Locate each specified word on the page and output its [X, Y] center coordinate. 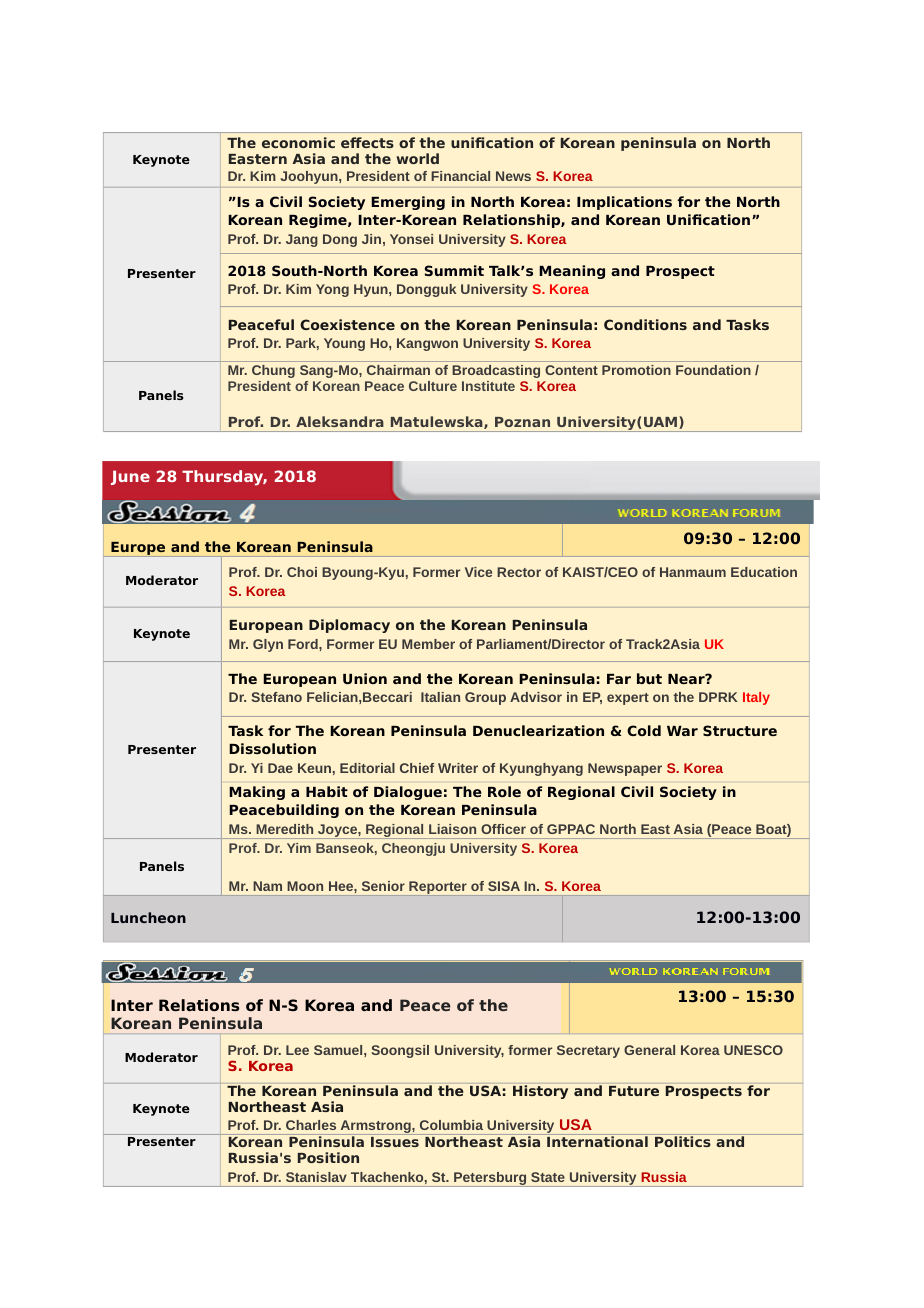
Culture [433, 386]
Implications [624, 203]
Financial [460, 176]
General [649, 1050]
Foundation [713, 370]
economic [298, 142]
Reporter [438, 888]
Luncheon [148, 917]
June [130, 477]
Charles [311, 1125]
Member [428, 644]
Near [687, 679]
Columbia [451, 1125]
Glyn [268, 645]
